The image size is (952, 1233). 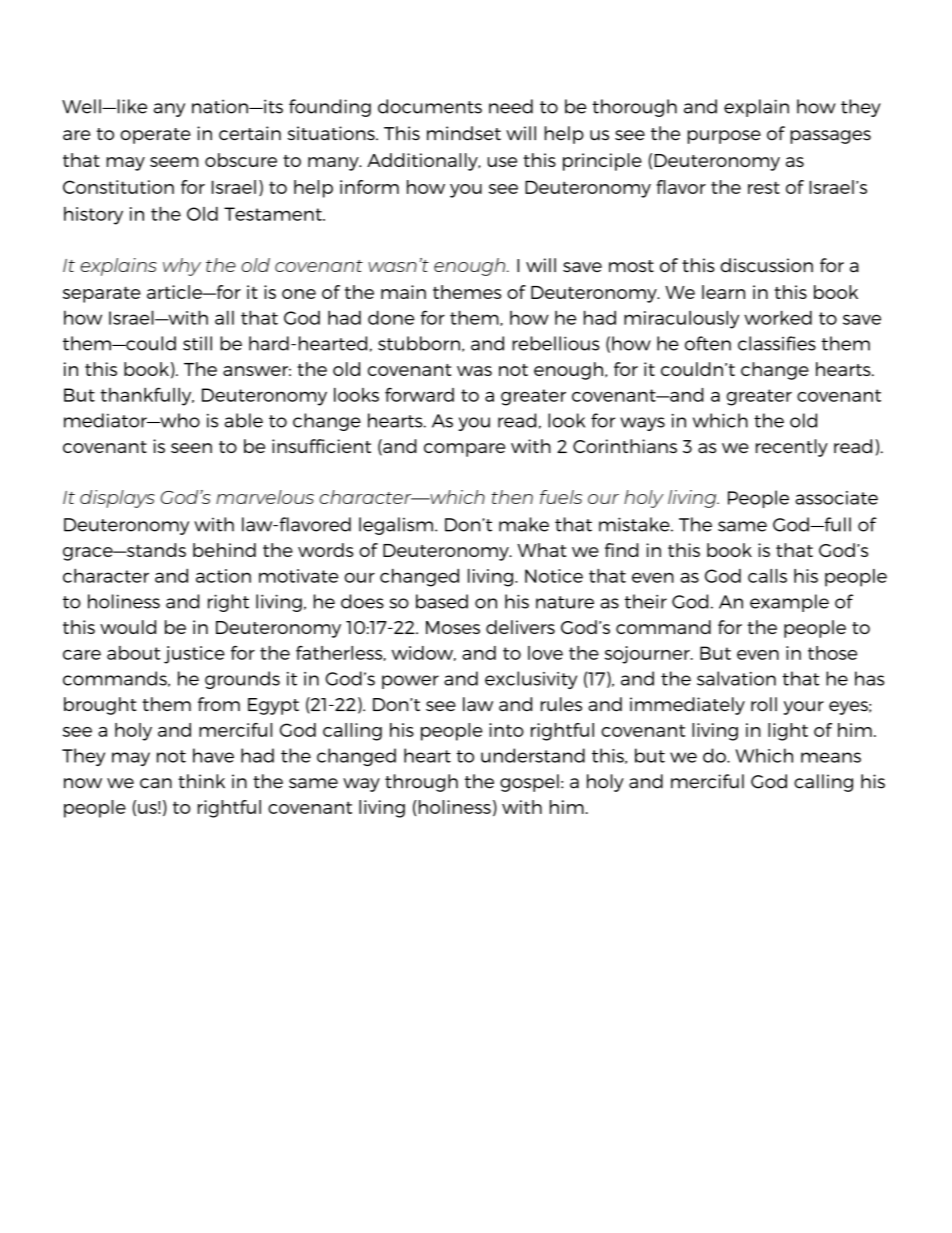 What do you see at coordinates (724, 137) in the image?
I see `purpose` at bounding box center [724, 137].
